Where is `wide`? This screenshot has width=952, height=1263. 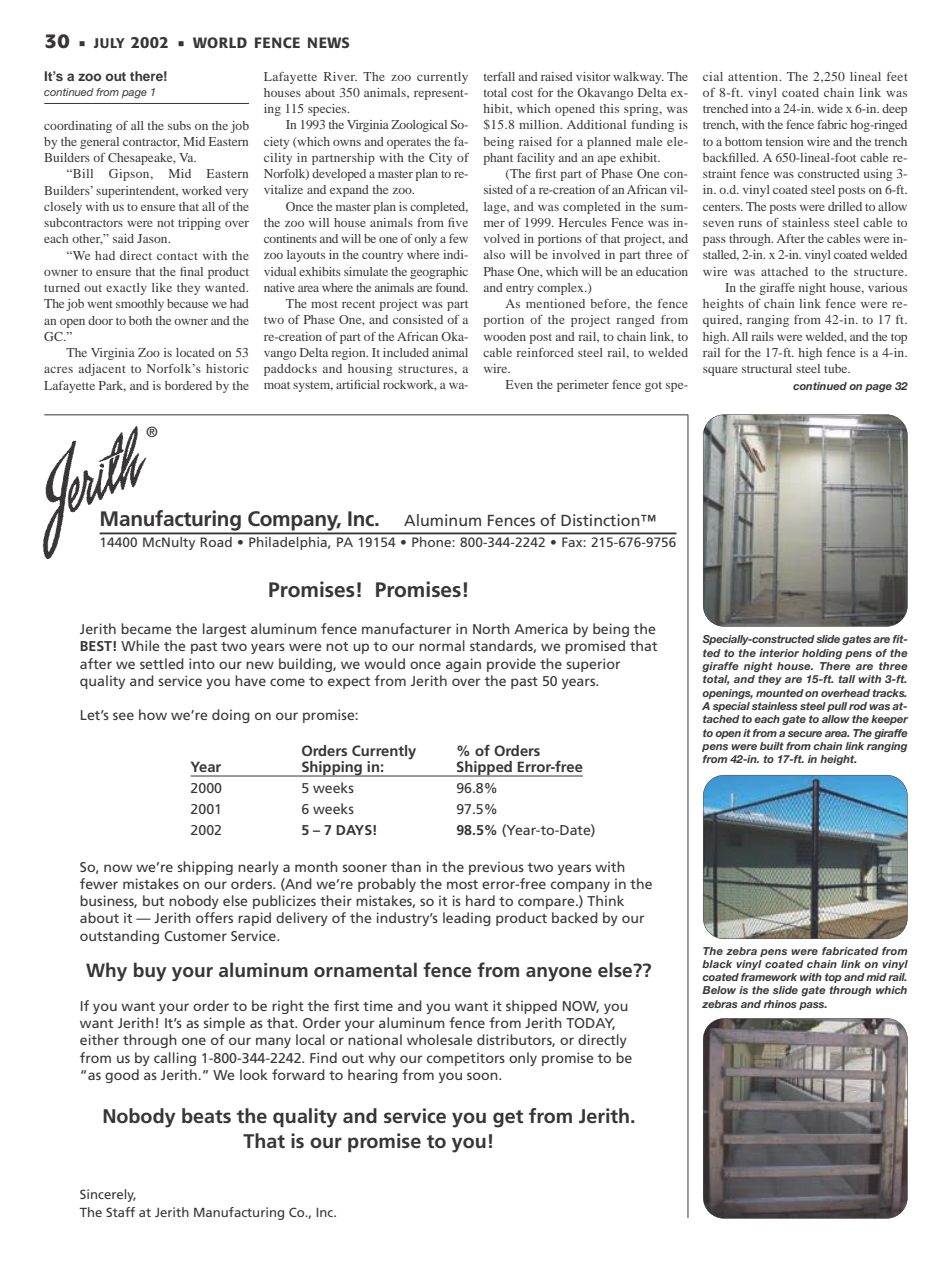
wide is located at coordinates (830, 108).
